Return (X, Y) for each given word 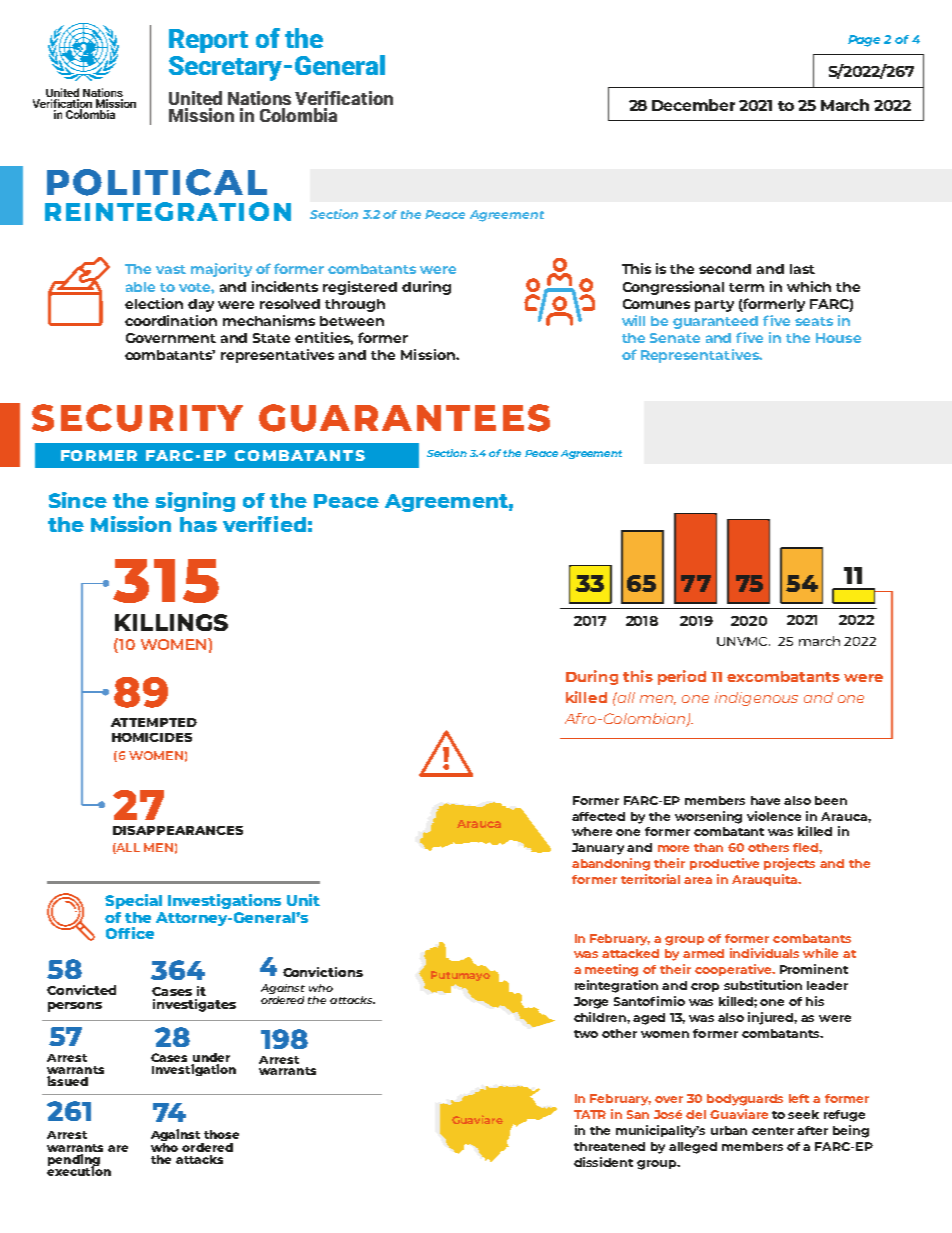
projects (789, 864)
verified (264, 524)
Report (208, 41)
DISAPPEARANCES (178, 830)
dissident (603, 1162)
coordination (171, 320)
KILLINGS (171, 622)
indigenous (756, 699)
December (693, 105)
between (352, 321)
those (221, 1134)
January (598, 849)
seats (814, 321)
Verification (344, 98)
